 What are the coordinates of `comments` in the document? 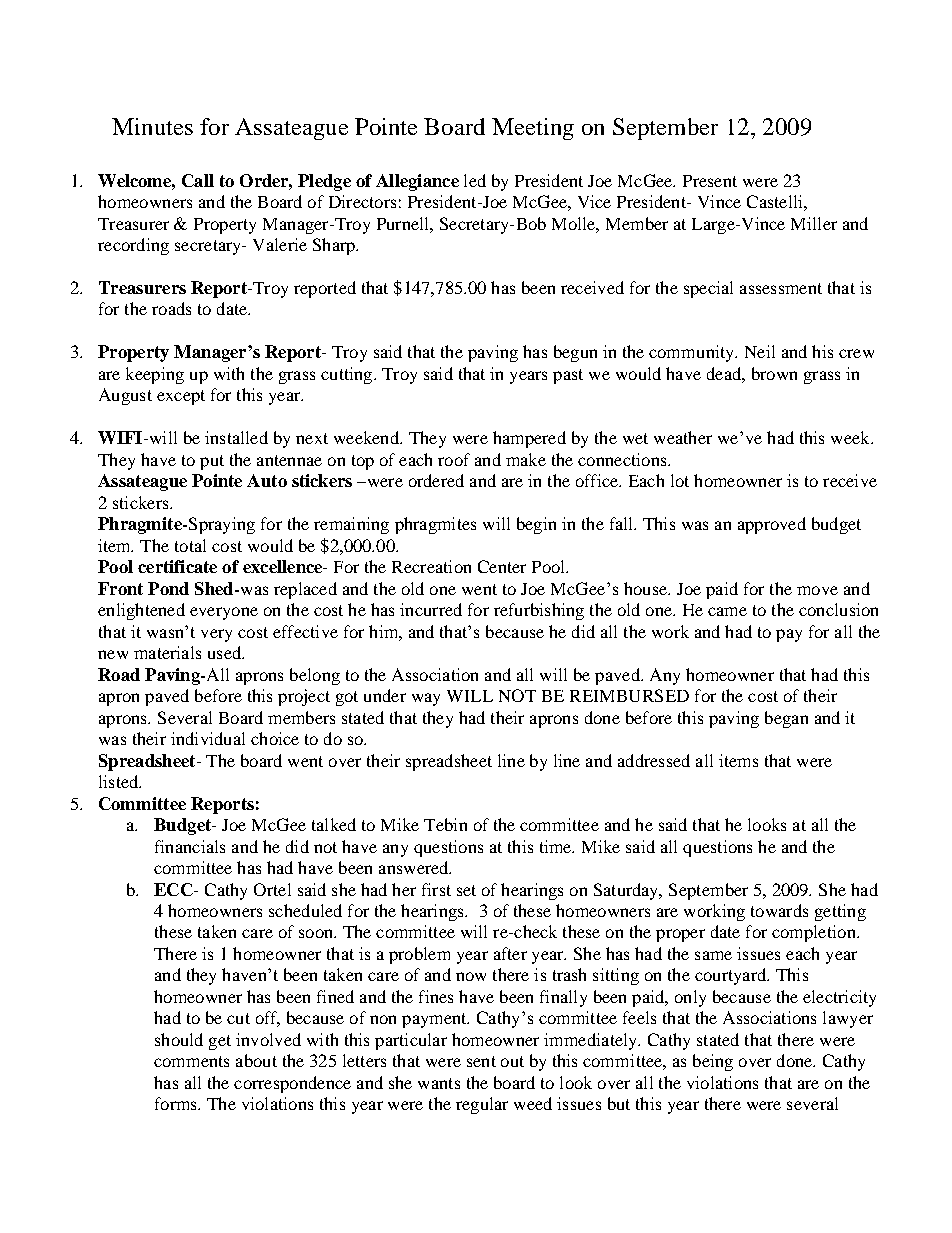 It's located at (191, 1061).
